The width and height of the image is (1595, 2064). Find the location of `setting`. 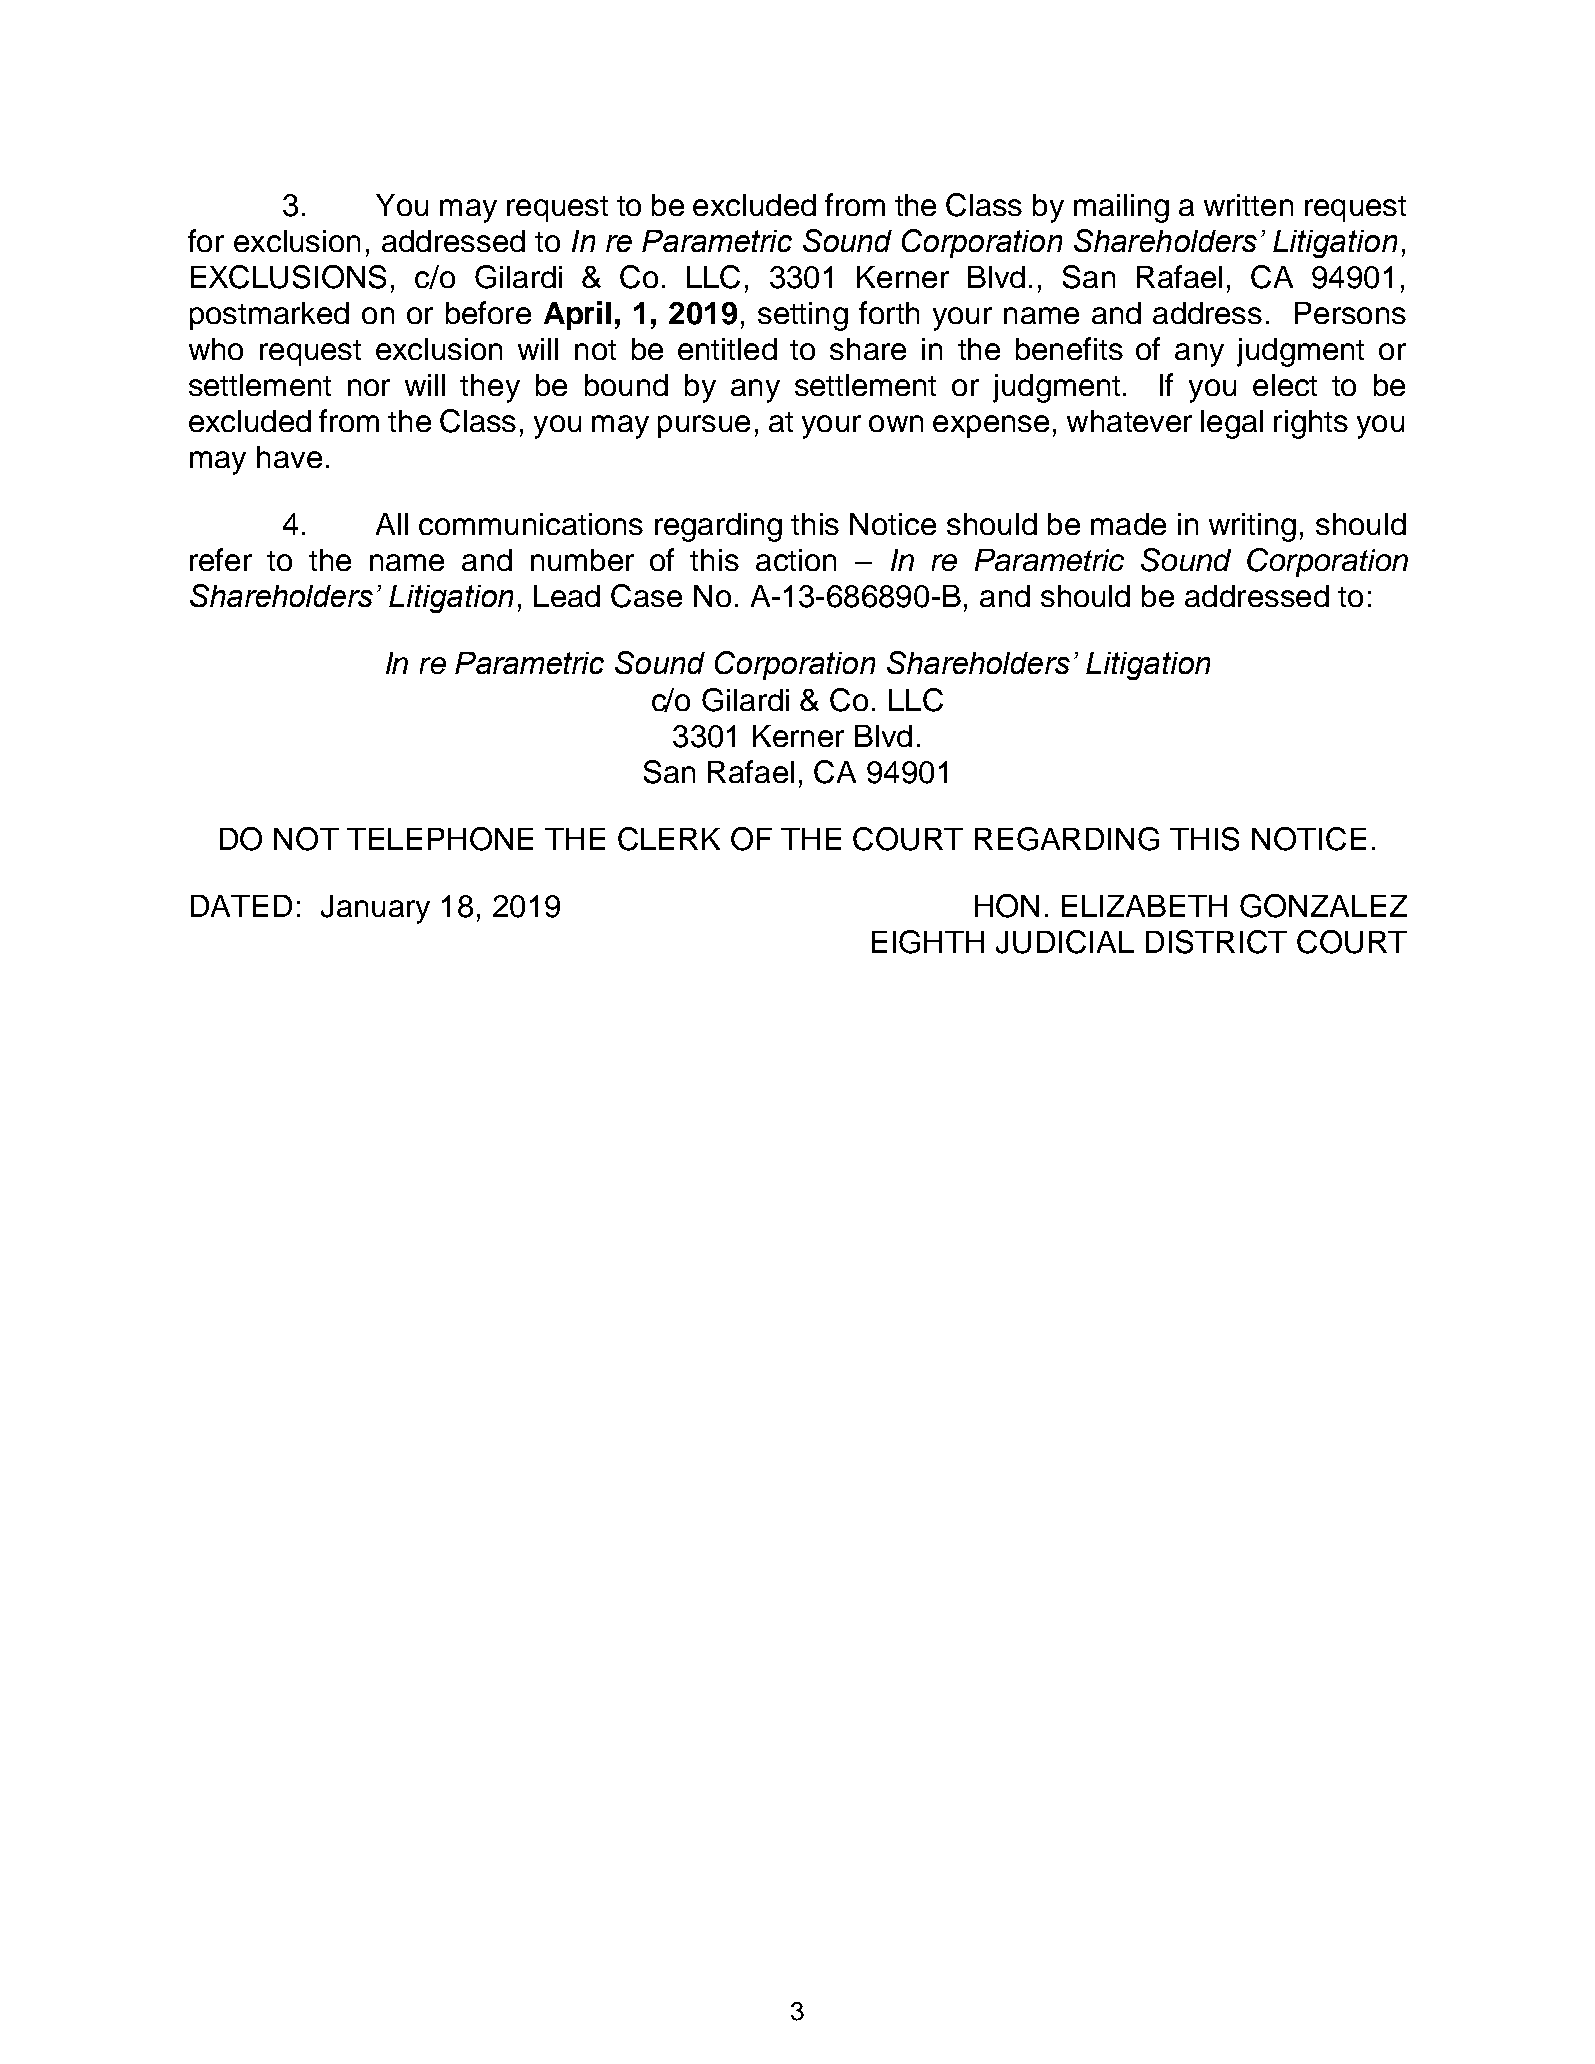

setting is located at coordinates (803, 316).
